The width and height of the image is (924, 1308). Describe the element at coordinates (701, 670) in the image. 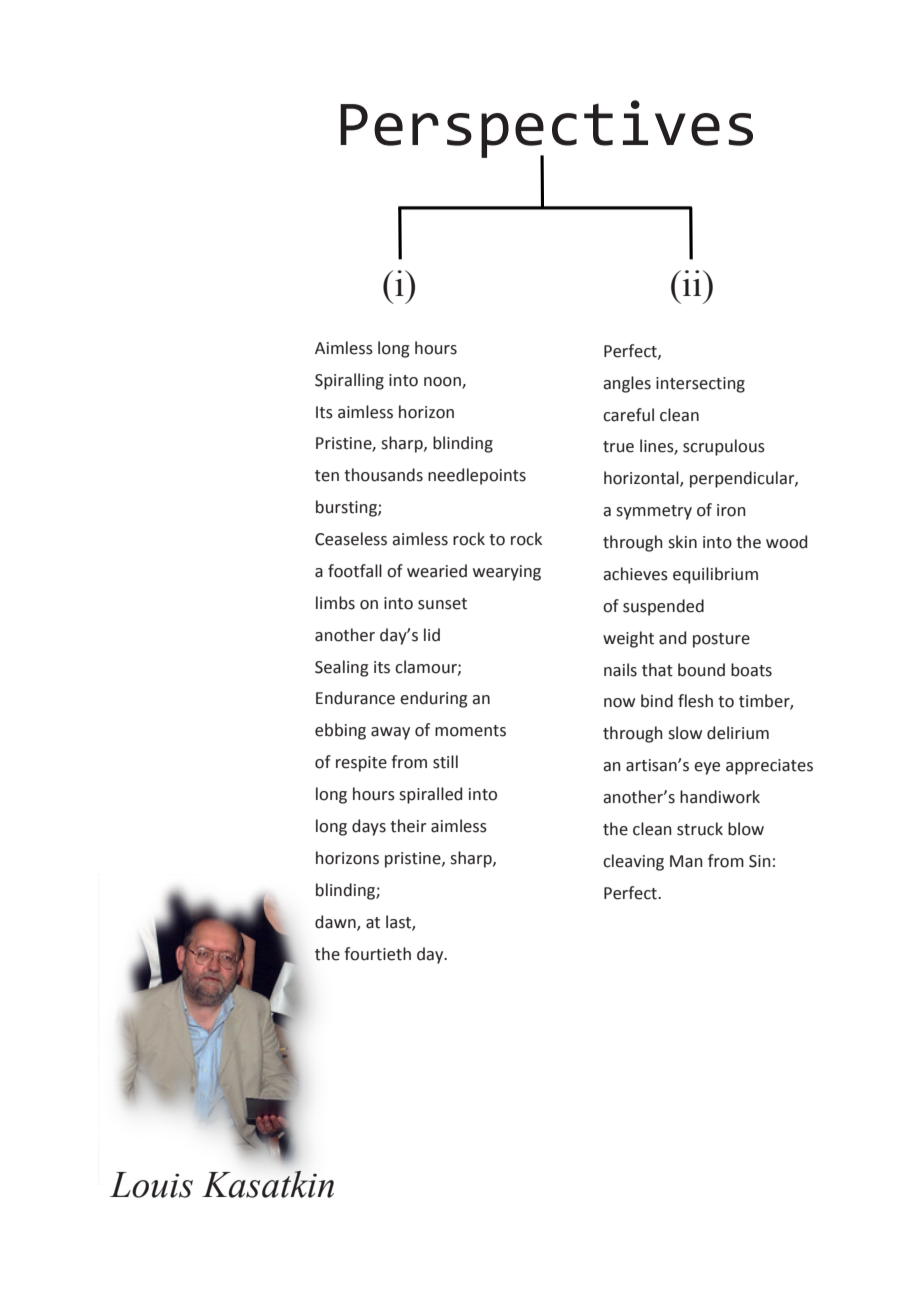

I see `bound` at that location.
